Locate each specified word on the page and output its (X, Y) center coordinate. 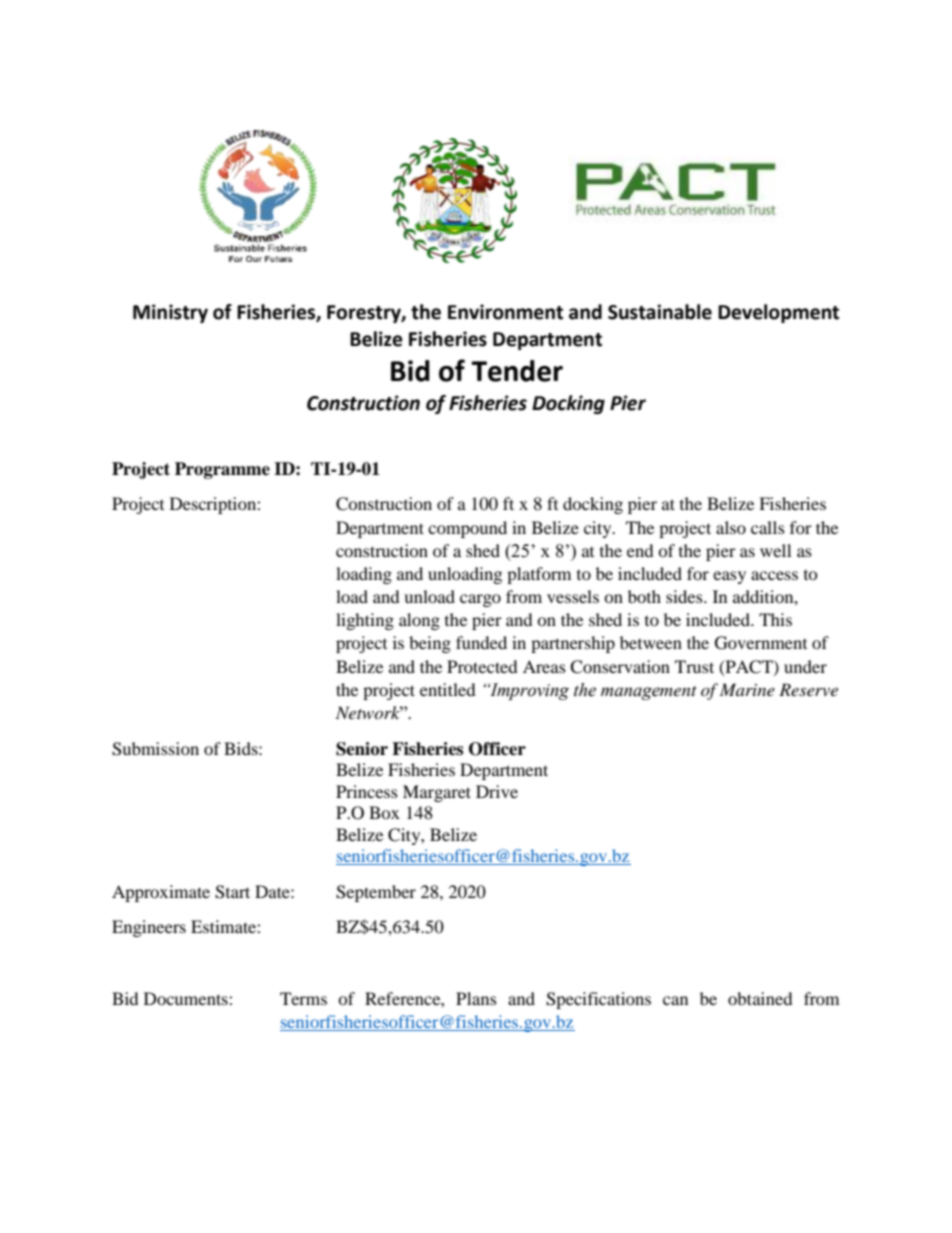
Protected (482, 666)
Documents (187, 998)
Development (778, 313)
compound (467, 529)
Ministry (170, 313)
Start (232, 892)
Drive (497, 791)
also (731, 527)
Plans (476, 998)
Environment (505, 312)
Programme (222, 470)
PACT (749, 667)
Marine (747, 689)
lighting (365, 621)
